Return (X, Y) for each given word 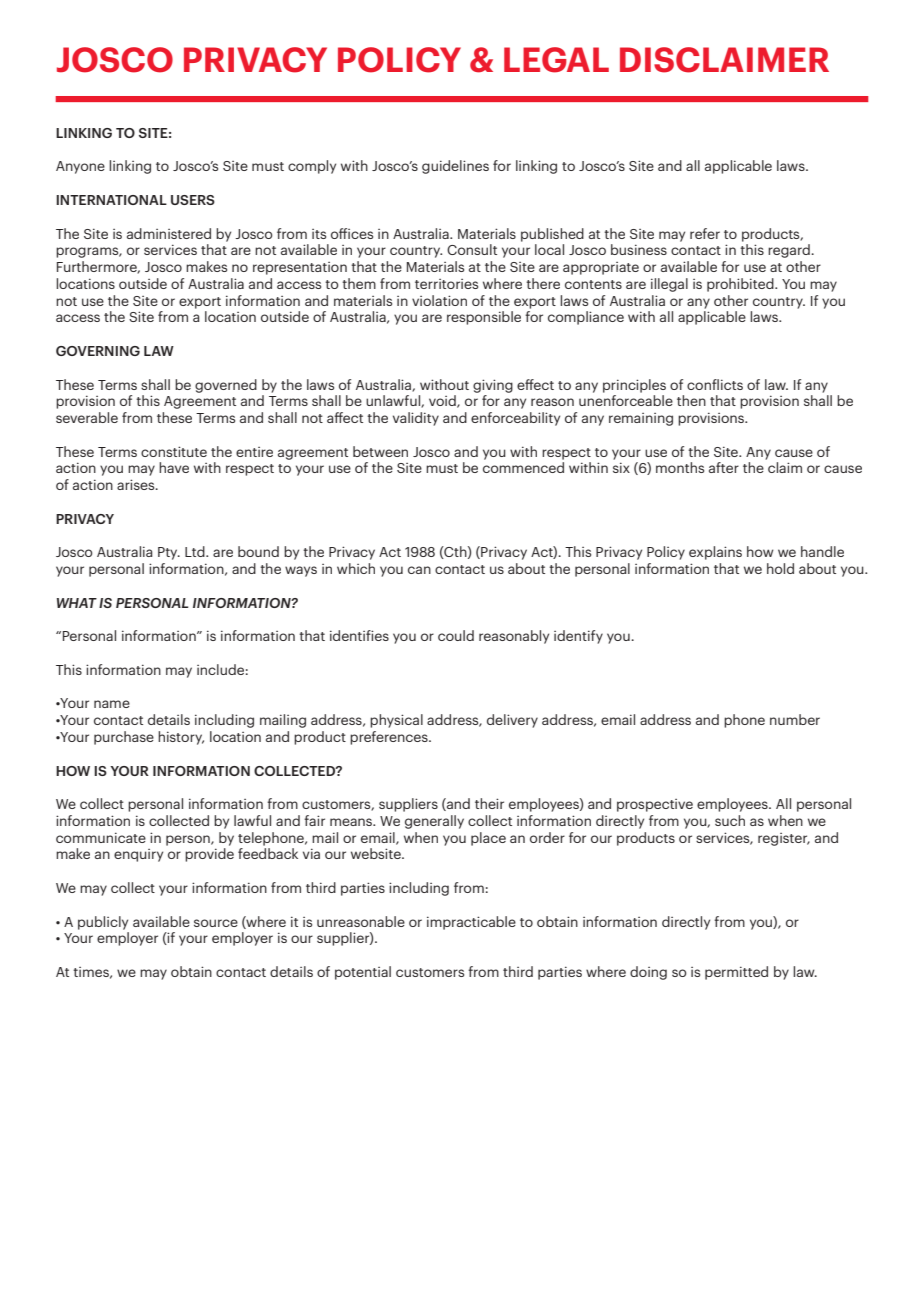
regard (790, 251)
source (216, 923)
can (419, 570)
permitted (736, 973)
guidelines (455, 167)
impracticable (471, 923)
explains (715, 553)
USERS (193, 200)
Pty (169, 553)
